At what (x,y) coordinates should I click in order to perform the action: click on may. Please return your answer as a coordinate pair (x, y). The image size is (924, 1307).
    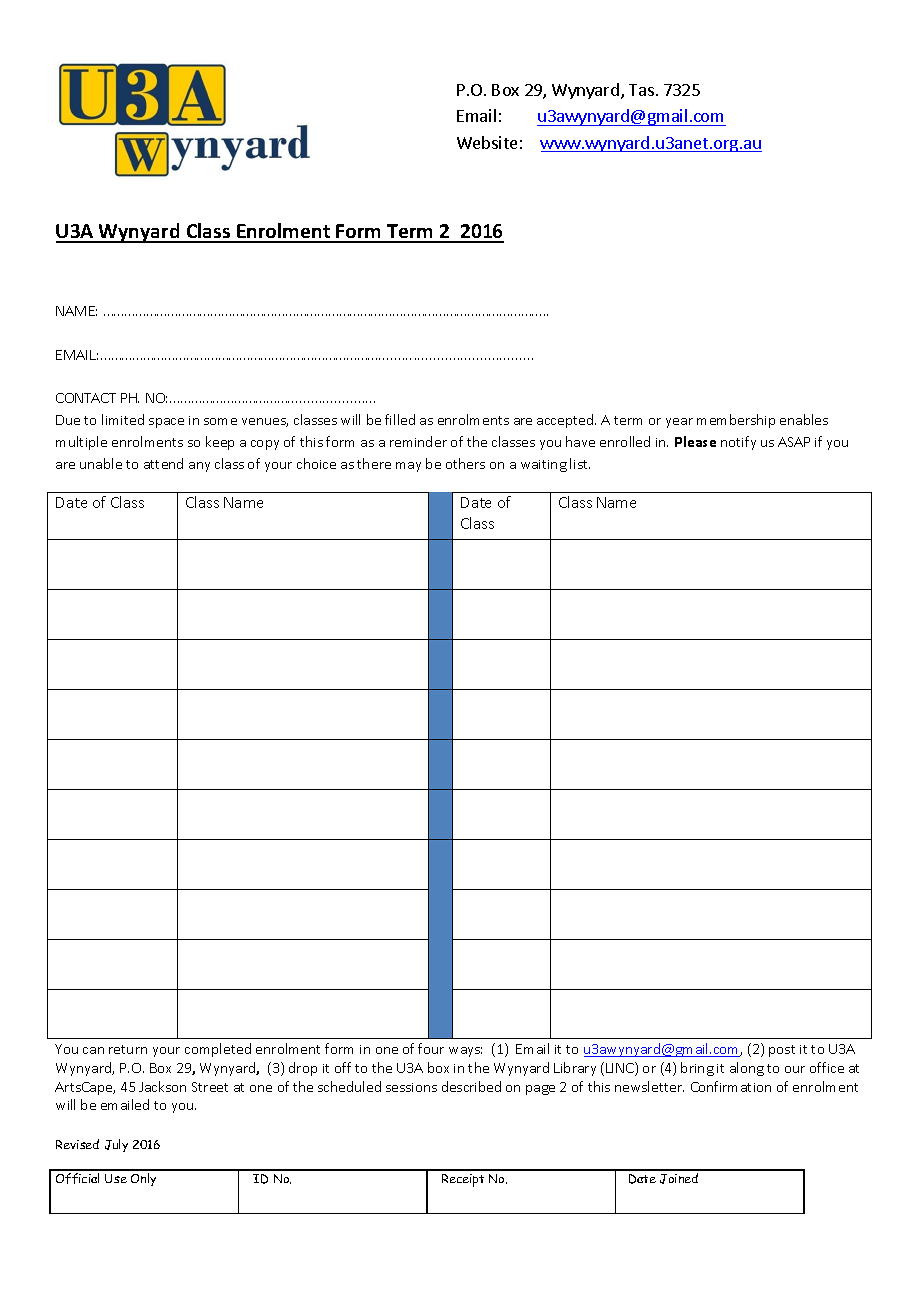
    Looking at the image, I should click on (408, 467).
